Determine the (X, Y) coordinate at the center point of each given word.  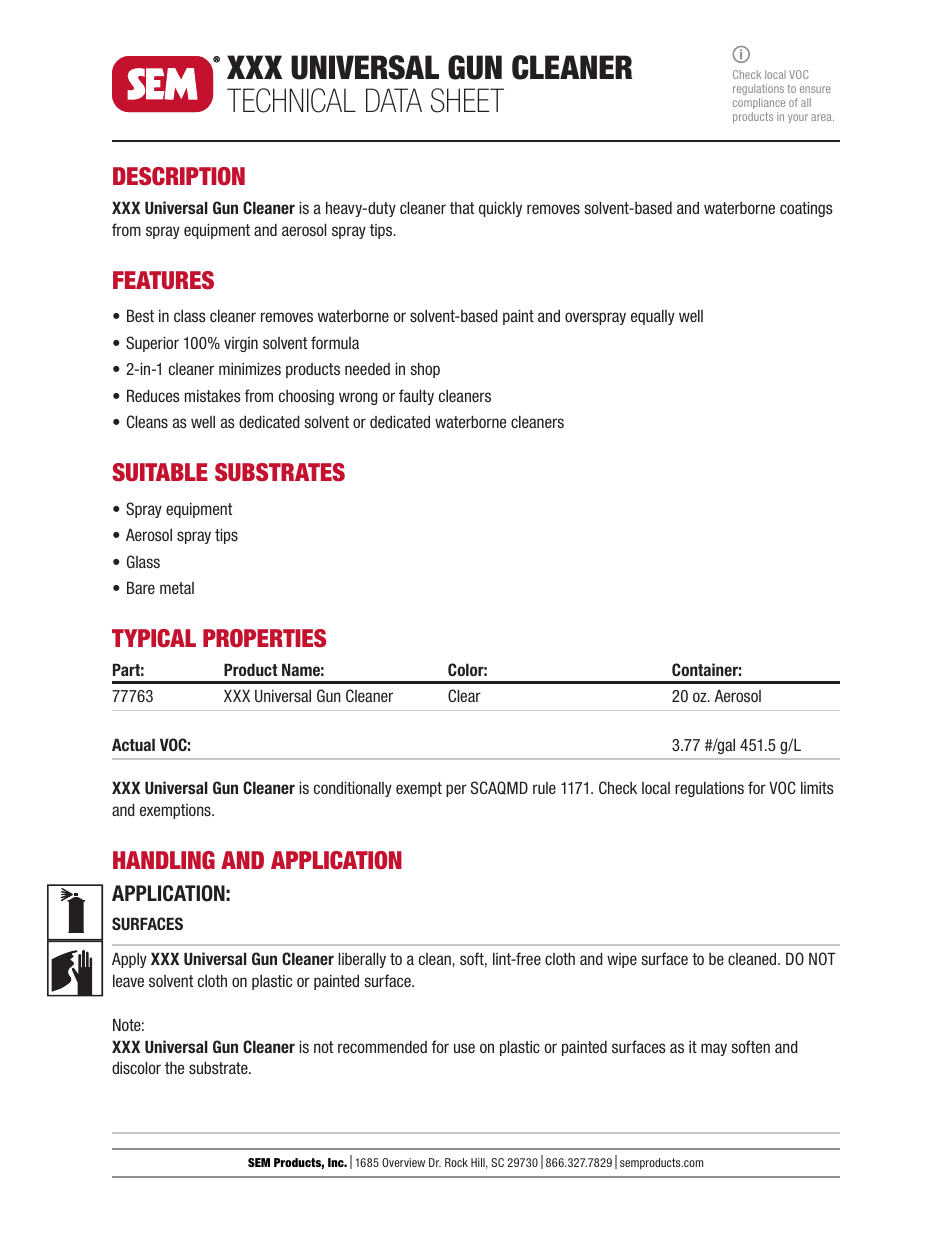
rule (544, 788)
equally (653, 317)
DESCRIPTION (179, 176)
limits (817, 787)
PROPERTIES (264, 638)
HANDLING (164, 860)
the (174, 1068)
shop (425, 370)
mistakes (213, 395)
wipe (622, 960)
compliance (759, 103)
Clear (464, 695)
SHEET (467, 100)
